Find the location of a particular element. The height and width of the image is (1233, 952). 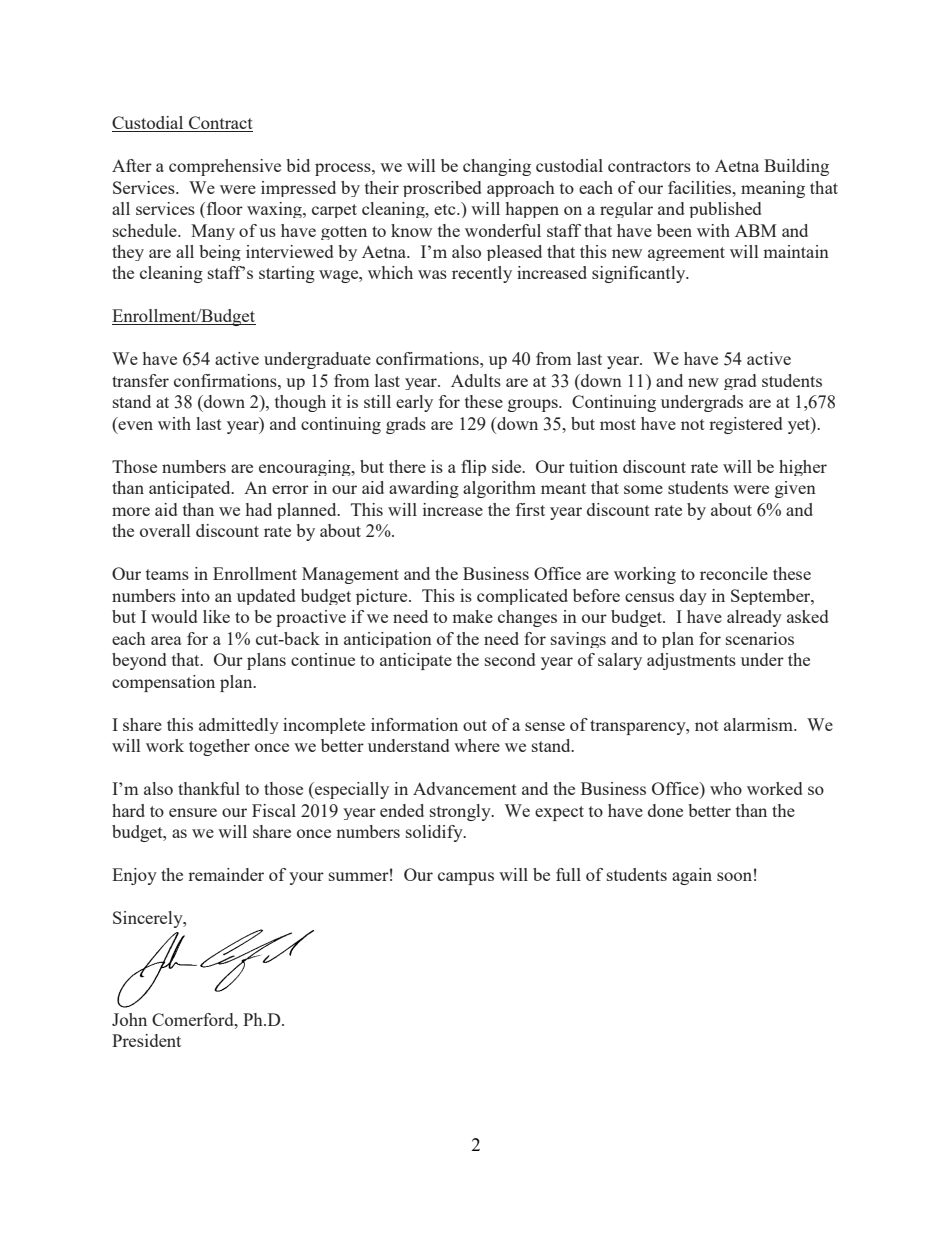

make is located at coordinates (472, 616).
